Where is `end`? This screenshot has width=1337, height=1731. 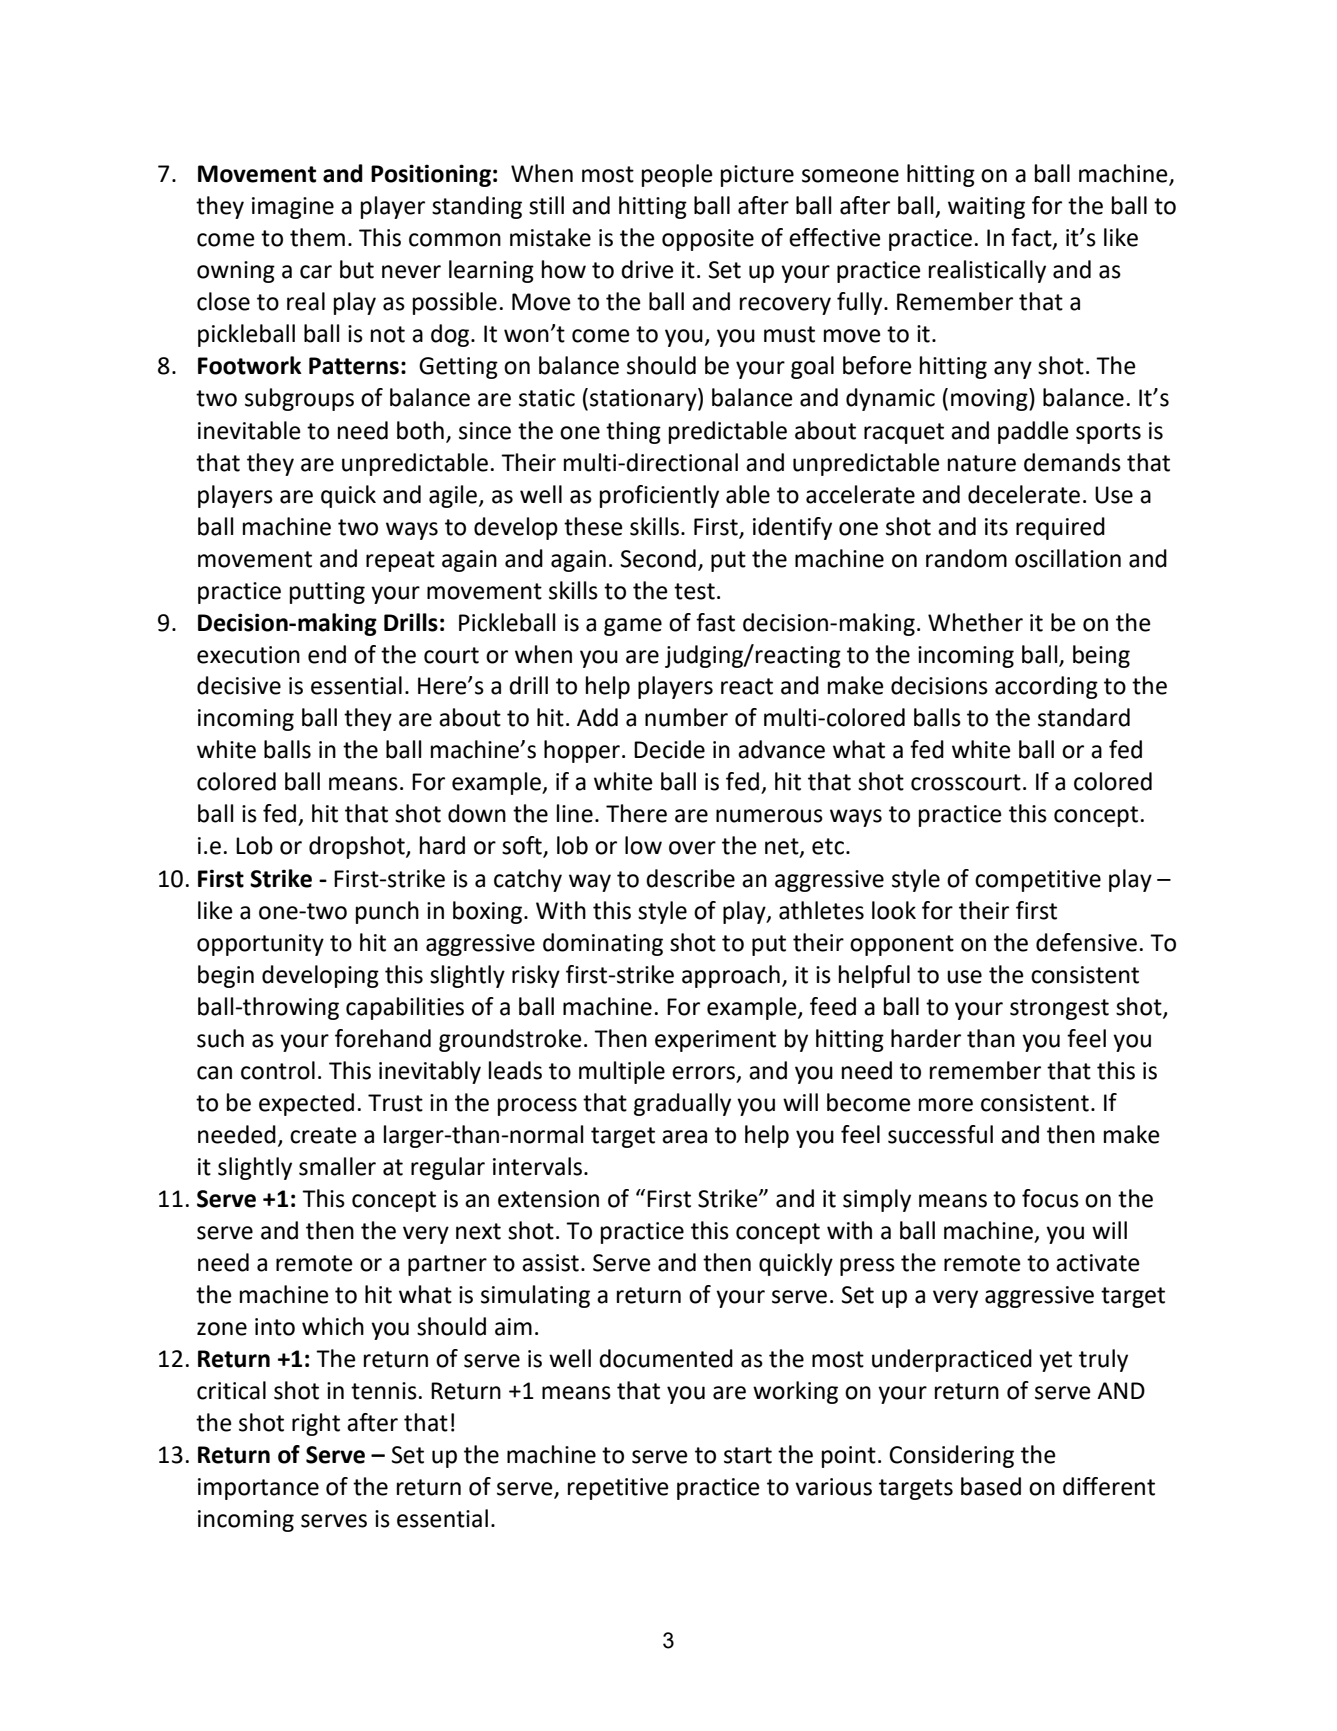 end is located at coordinates (327, 654).
